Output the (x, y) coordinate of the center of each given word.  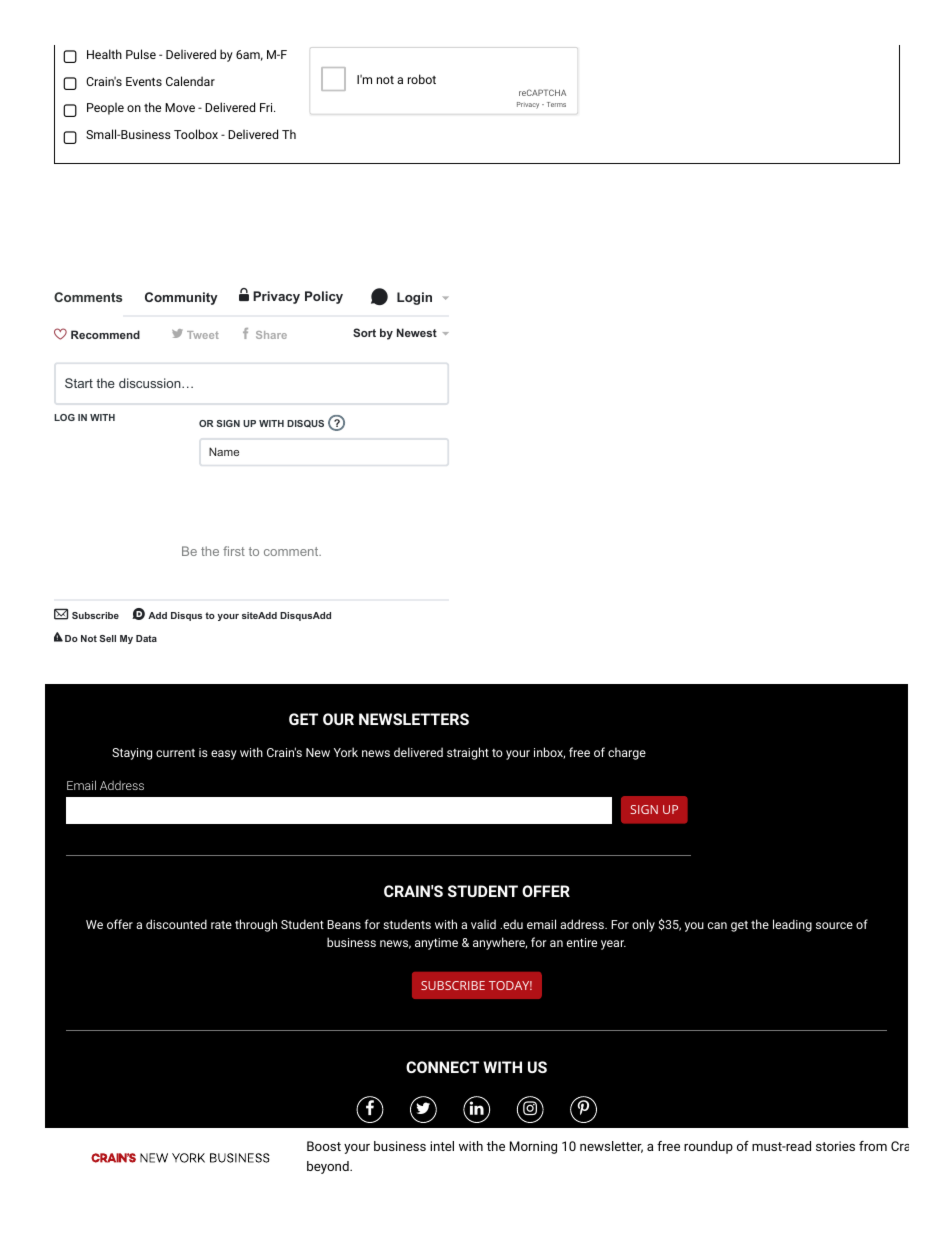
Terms (556, 104)
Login (414, 298)
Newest (417, 332)
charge (627, 753)
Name (224, 451)
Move (180, 107)
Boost (324, 1146)
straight (468, 753)
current (175, 753)
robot (422, 79)
